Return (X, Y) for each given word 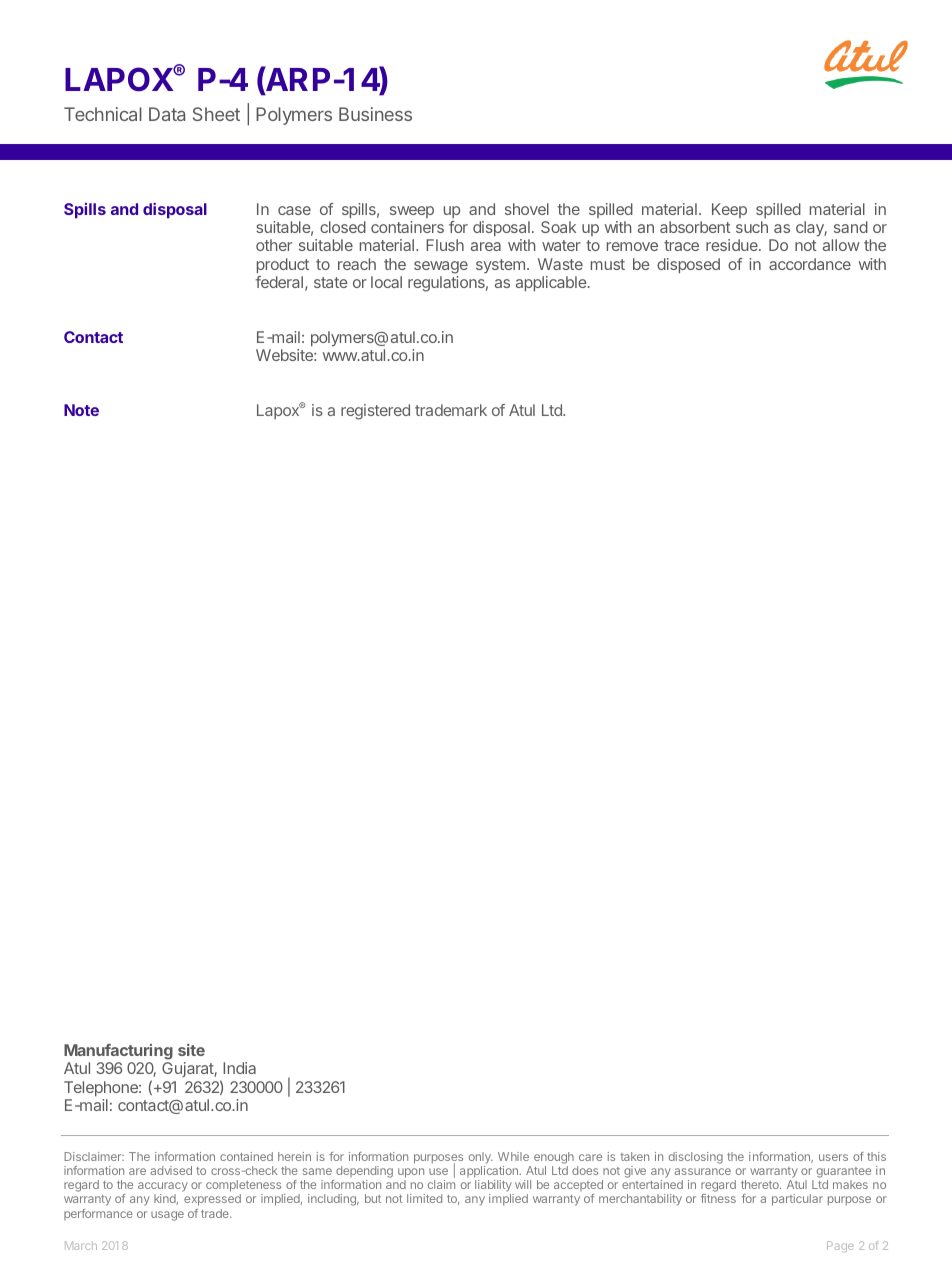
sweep (412, 212)
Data (167, 114)
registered (375, 412)
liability (494, 1187)
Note (81, 410)
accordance (810, 264)
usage (167, 1216)
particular (797, 1200)
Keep (729, 210)
